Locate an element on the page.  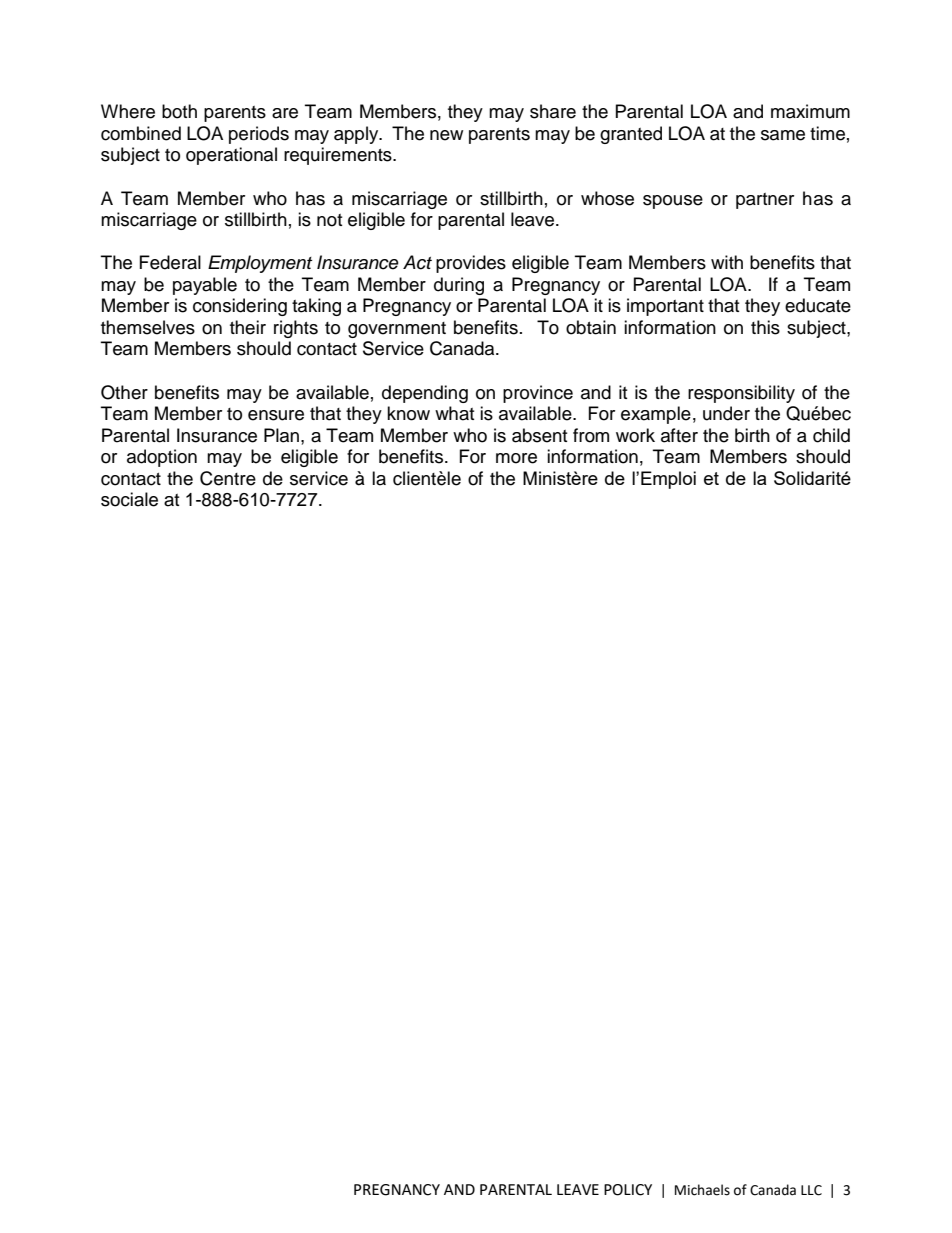
POLICY is located at coordinates (628, 1190).
